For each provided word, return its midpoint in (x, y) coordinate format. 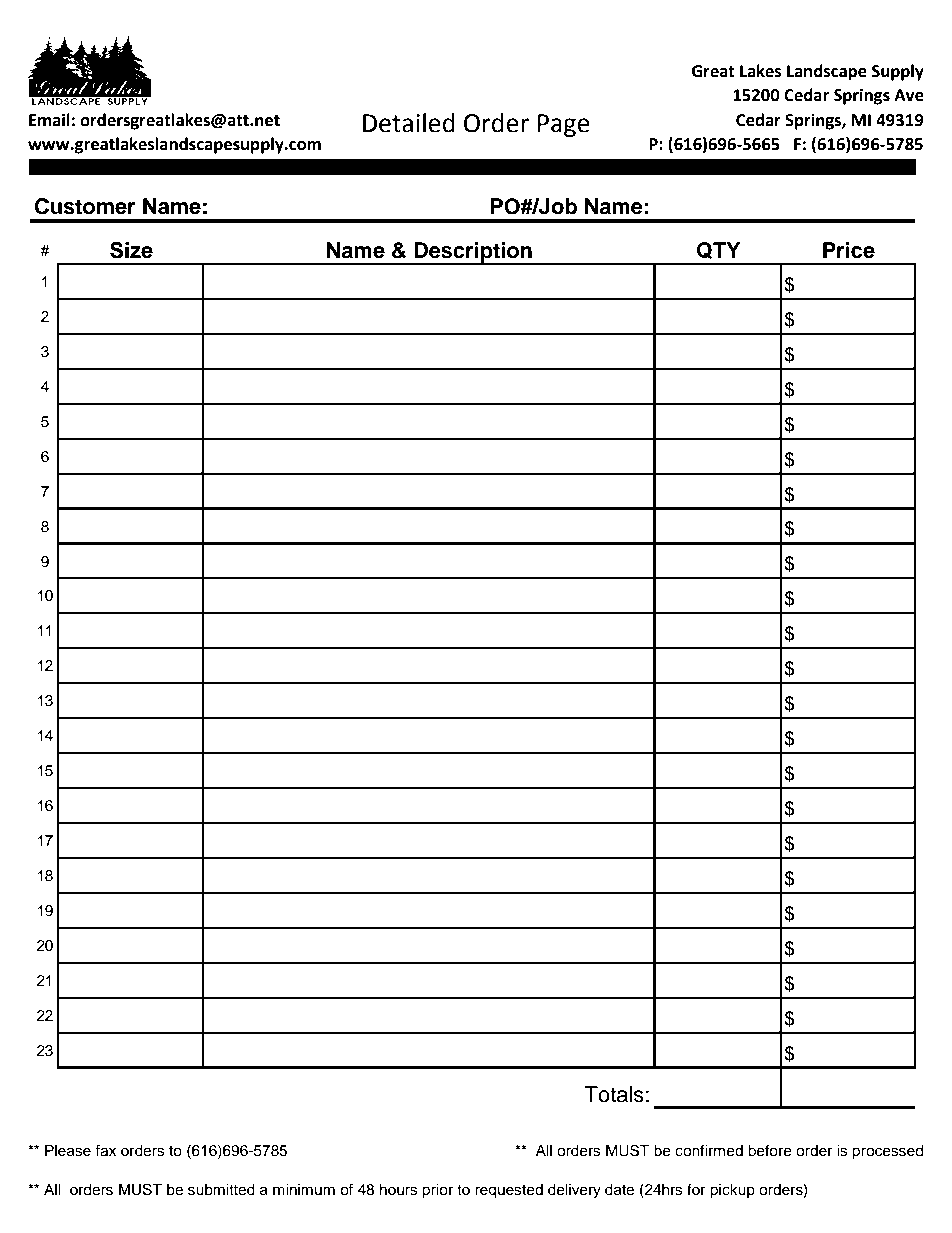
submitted (221, 1190)
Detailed (409, 123)
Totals (614, 1094)
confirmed (709, 1150)
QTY (718, 250)
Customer (85, 206)
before (770, 1150)
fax (105, 1150)
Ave (909, 95)
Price (849, 250)
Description (473, 253)
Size (131, 250)
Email (49, 120)
